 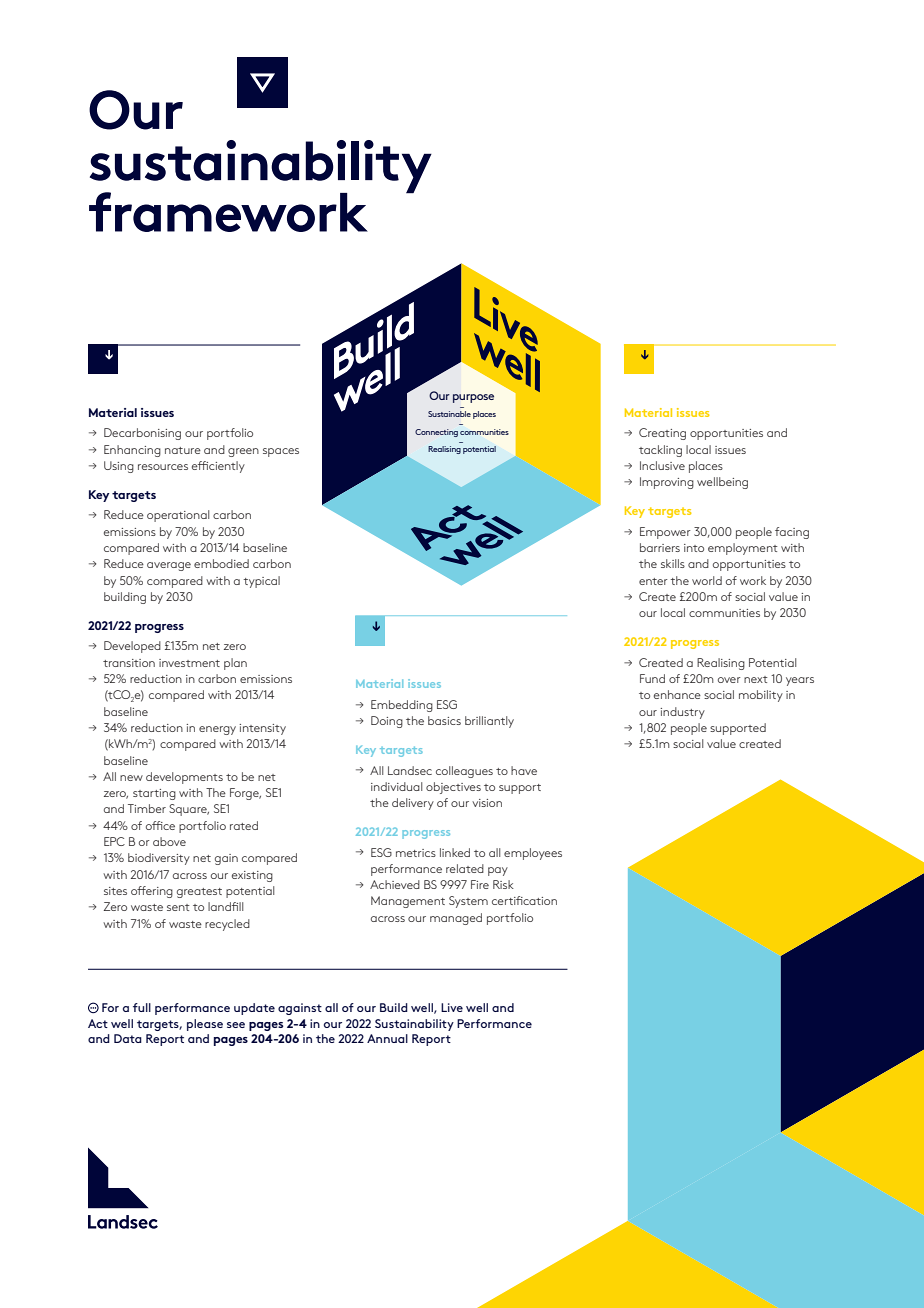 I want to click on Square, so click(x=189, y=810).
